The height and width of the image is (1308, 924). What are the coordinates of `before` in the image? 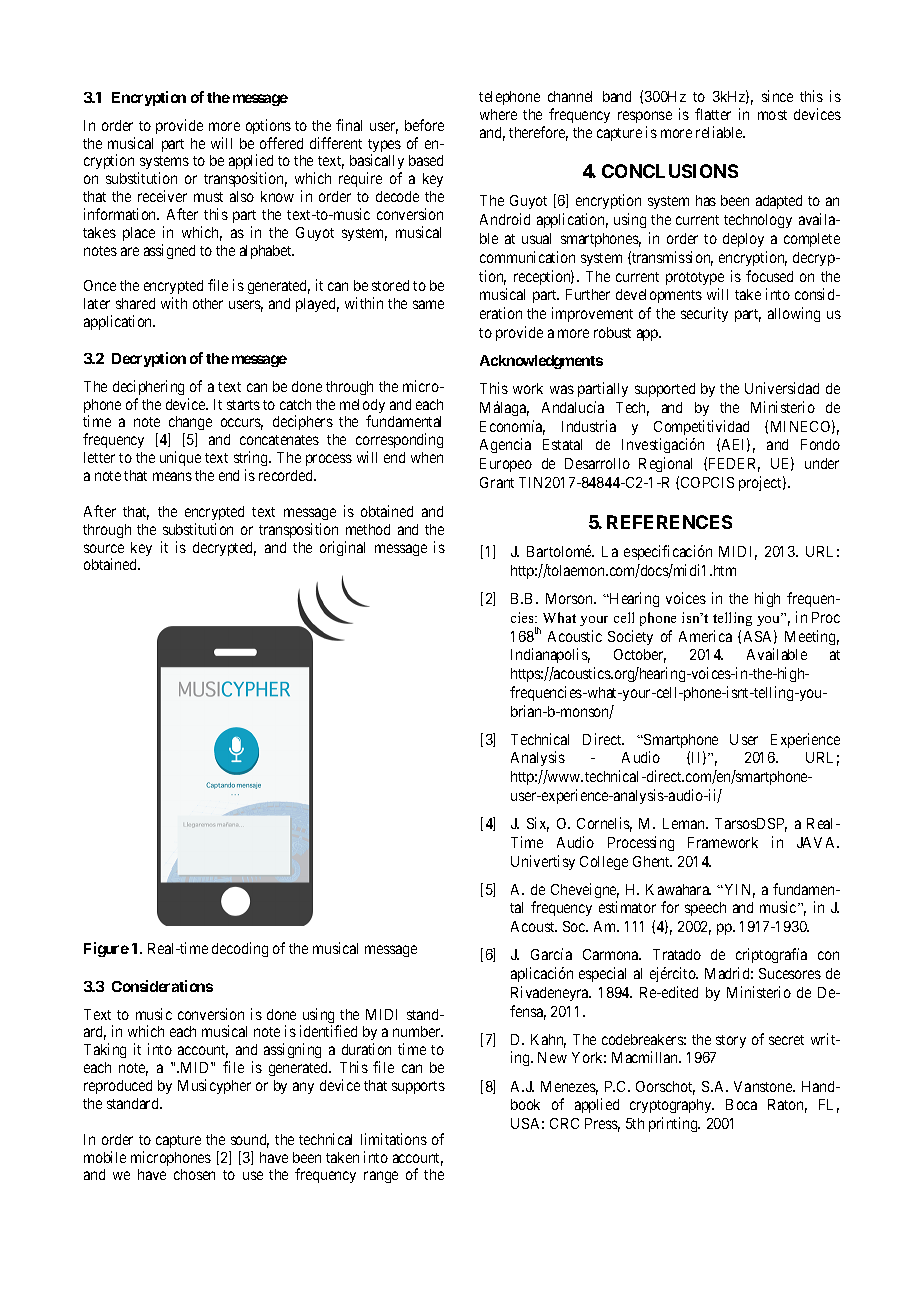 It's located at (424, 125).
